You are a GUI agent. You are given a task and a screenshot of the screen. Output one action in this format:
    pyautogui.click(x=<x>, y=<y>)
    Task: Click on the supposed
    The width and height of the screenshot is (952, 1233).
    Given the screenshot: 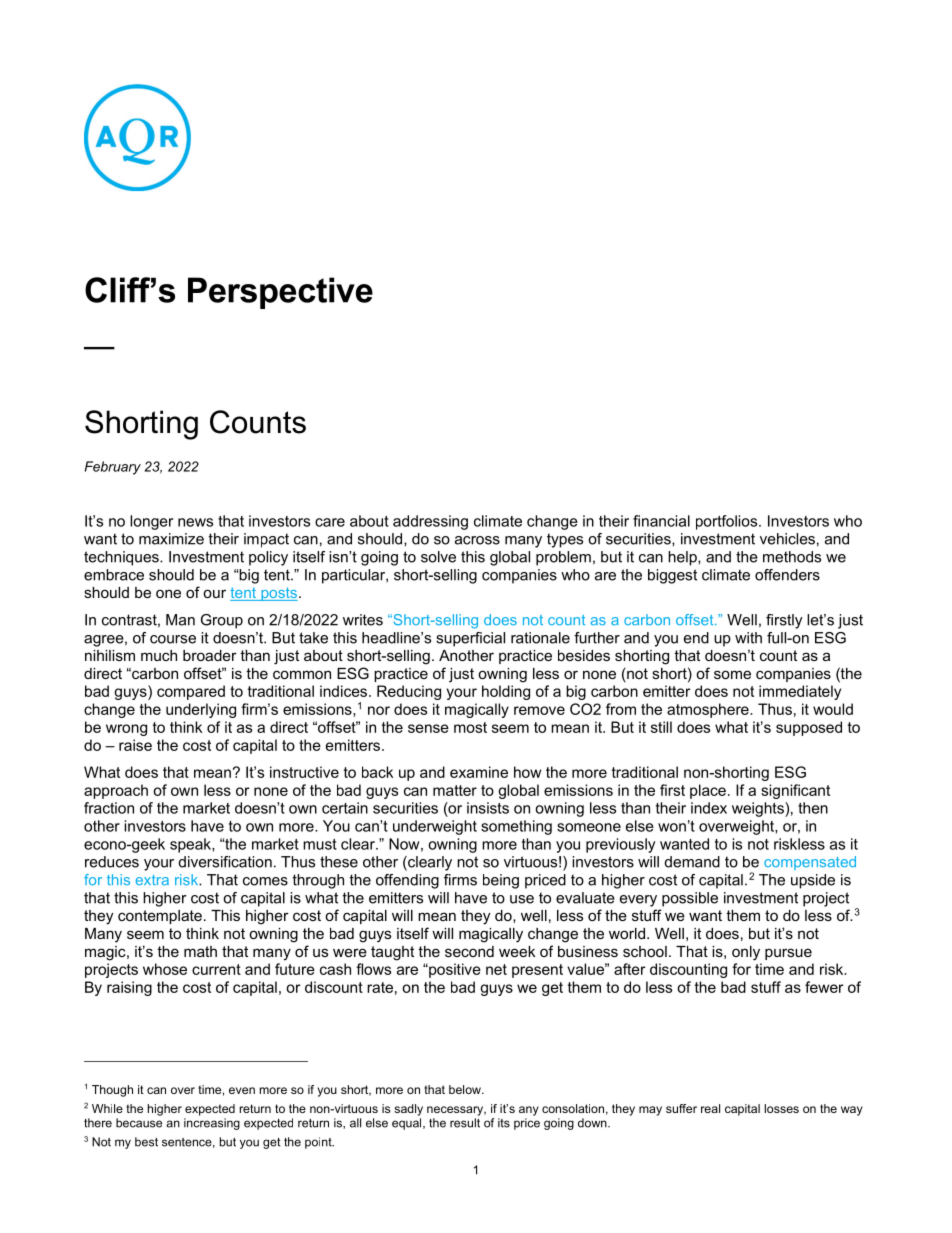 What is the action you would take?
    pyautogui.click(x=809, y=728)
